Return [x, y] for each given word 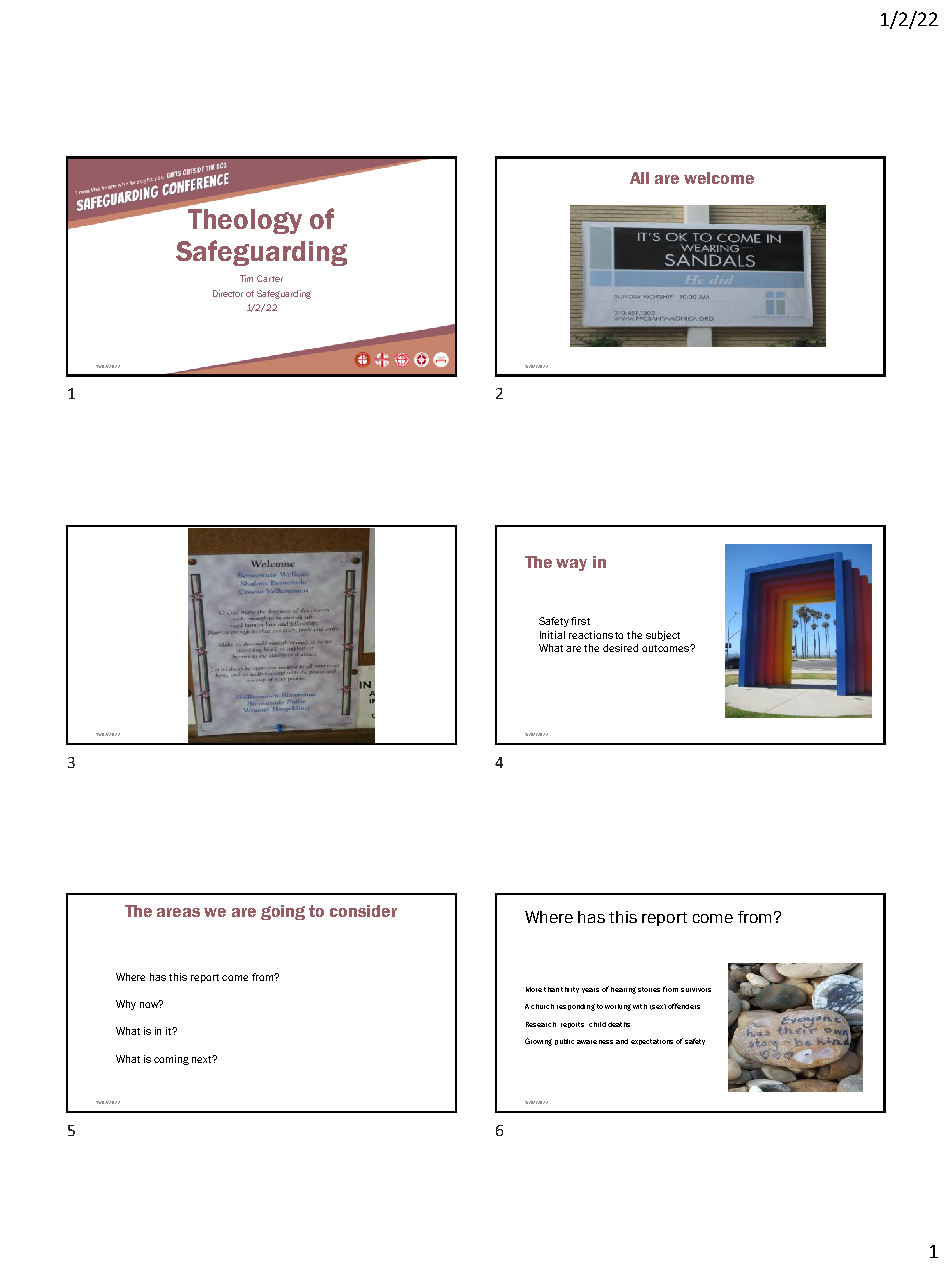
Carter [270, 278]
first [580, 621]
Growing [538, 1042]
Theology [245, 221]
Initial [552, 635]
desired [620, 648]
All [639, 178]
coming [171, 1060]
